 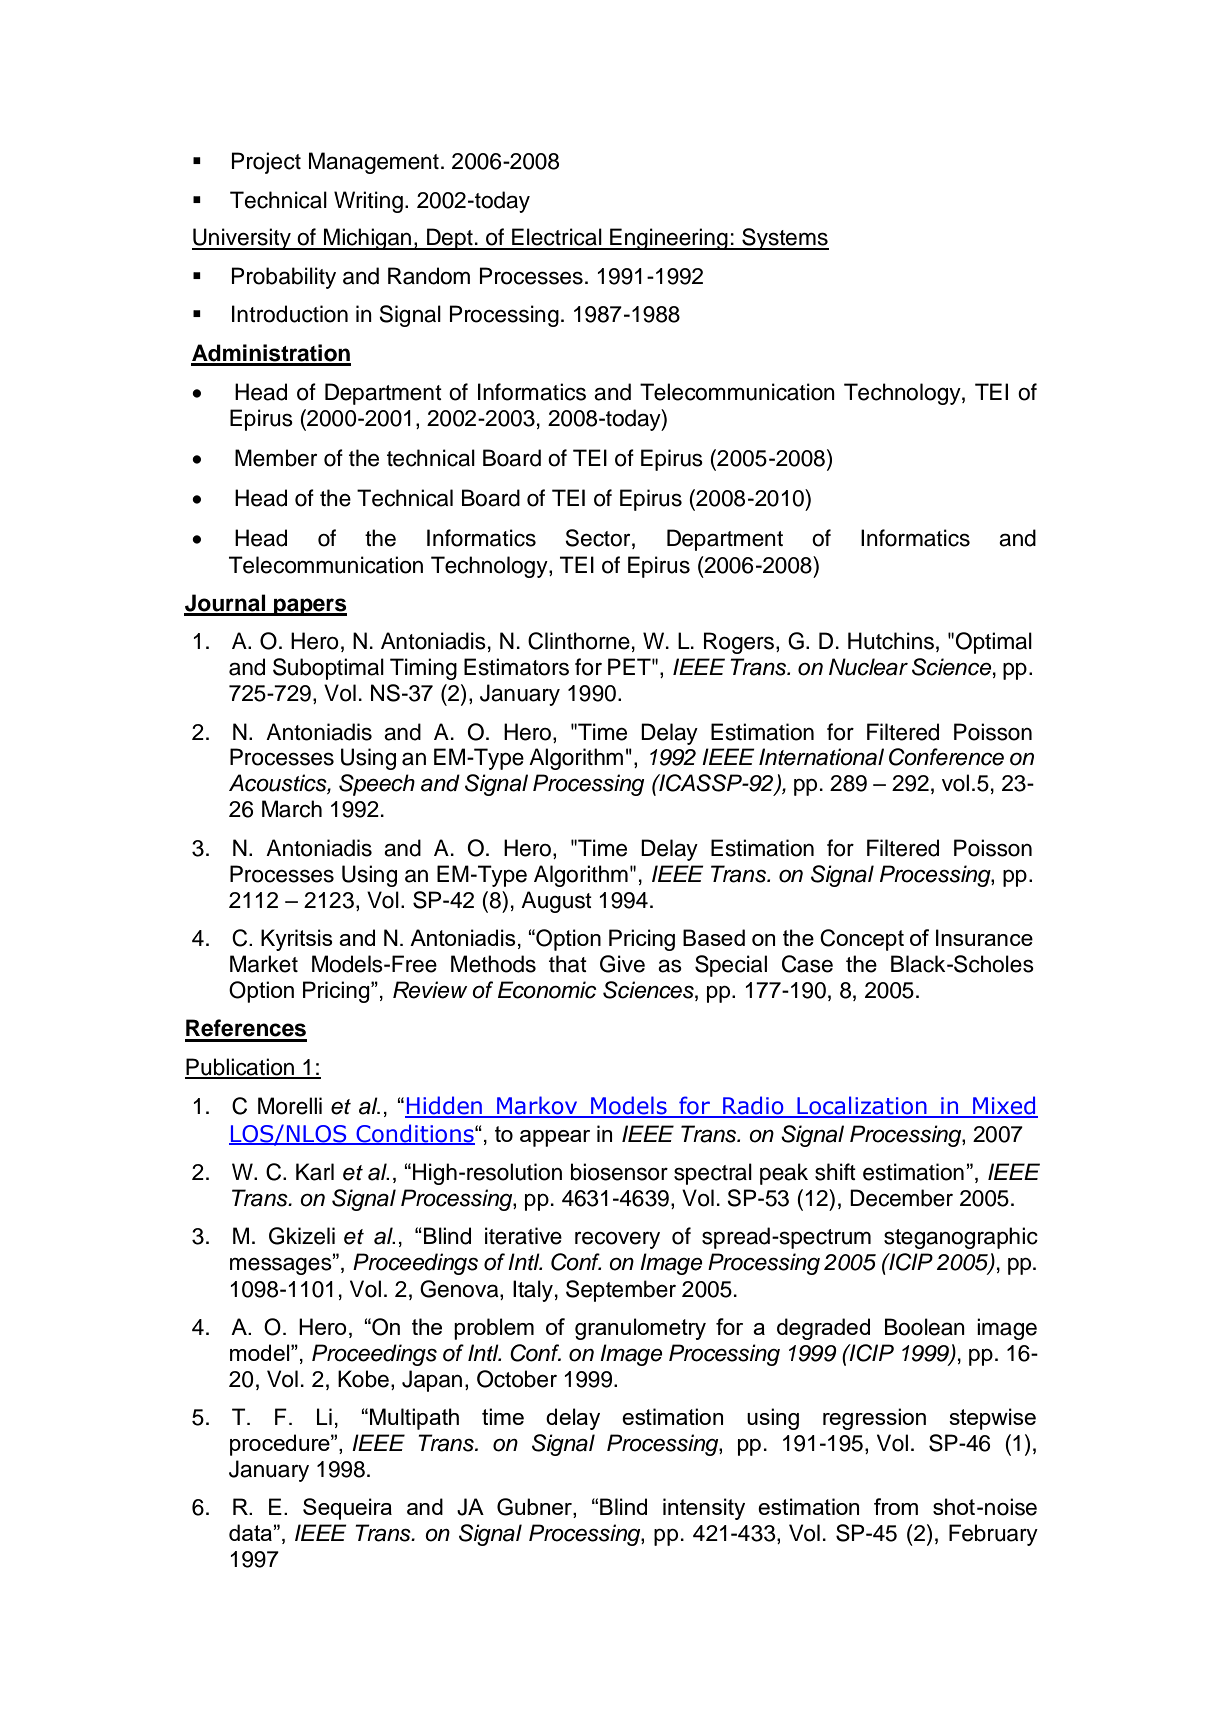 What do you see at coordinates (368, 202) in the screenshot?
I see `Writing` at bounding box center [368, 202].
